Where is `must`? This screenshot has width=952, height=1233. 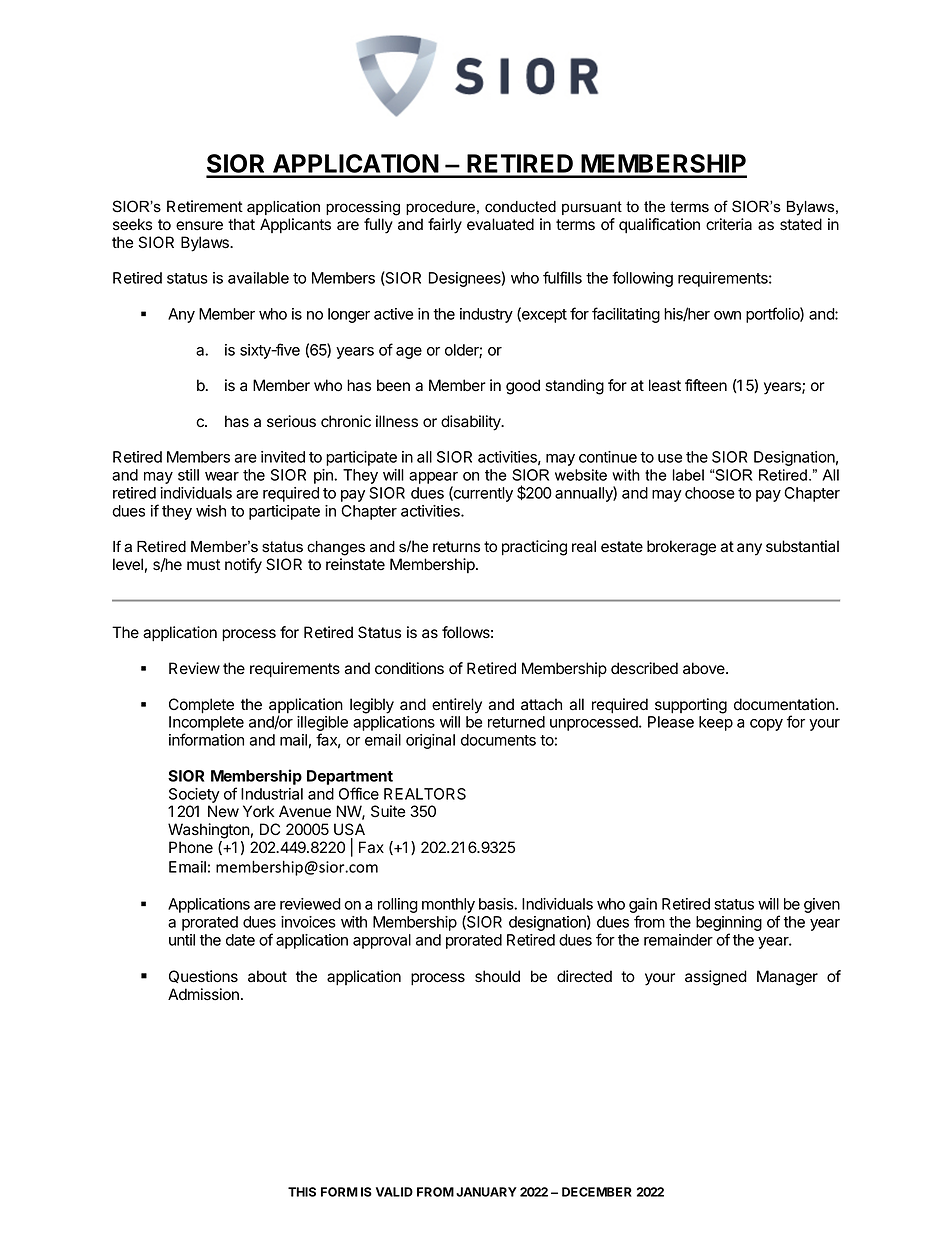
must is located at coordinates (203, 565).
